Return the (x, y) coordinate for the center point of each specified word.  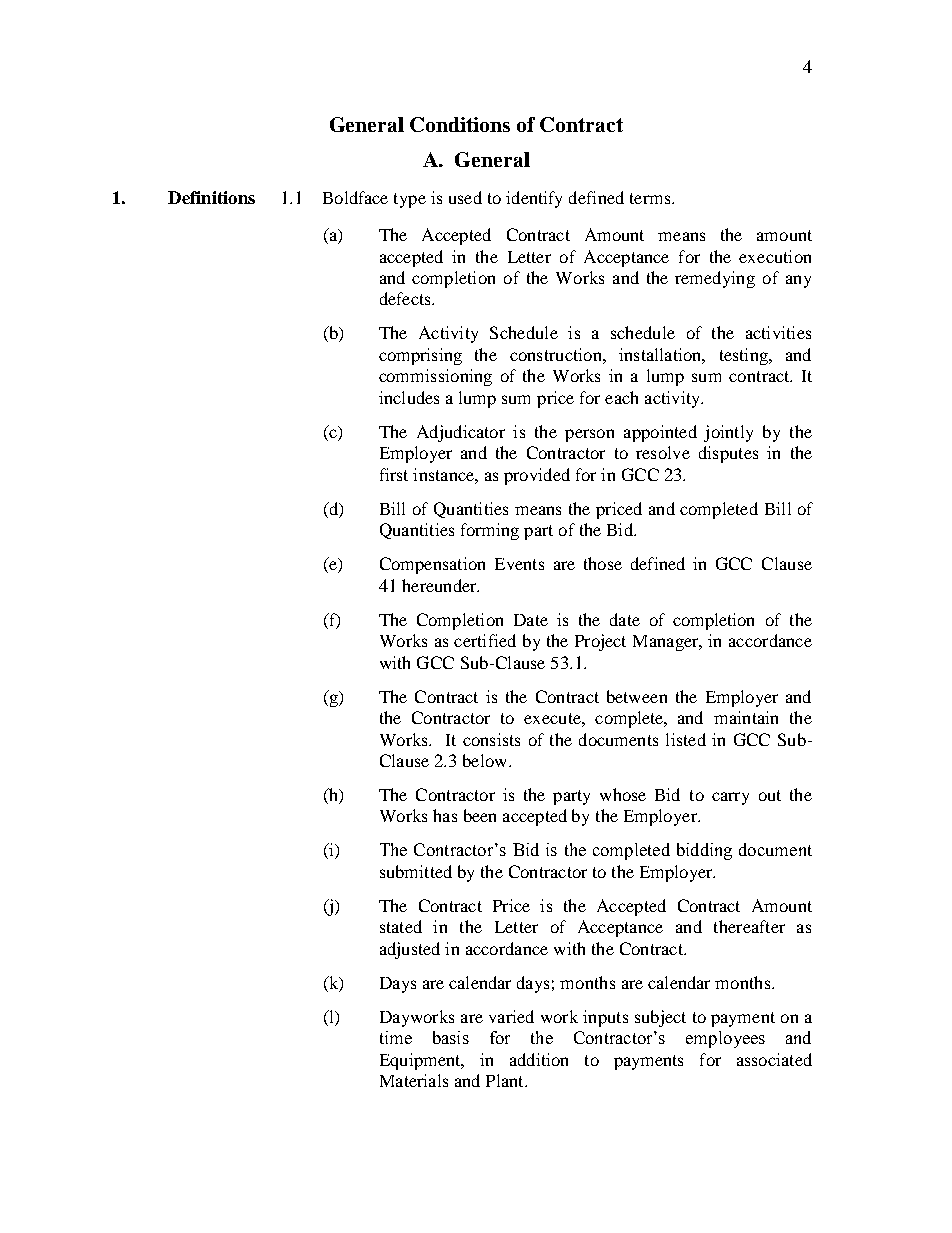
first (394, 474)
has (445, 815)
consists (491, 739)
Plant (506, 1080)
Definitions (211, 197)
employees (725, 1039)
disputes (728, 454)
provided (537, 476)
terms (651, 198)
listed (686, 739)
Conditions (460, 124)
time (396, 1037)
